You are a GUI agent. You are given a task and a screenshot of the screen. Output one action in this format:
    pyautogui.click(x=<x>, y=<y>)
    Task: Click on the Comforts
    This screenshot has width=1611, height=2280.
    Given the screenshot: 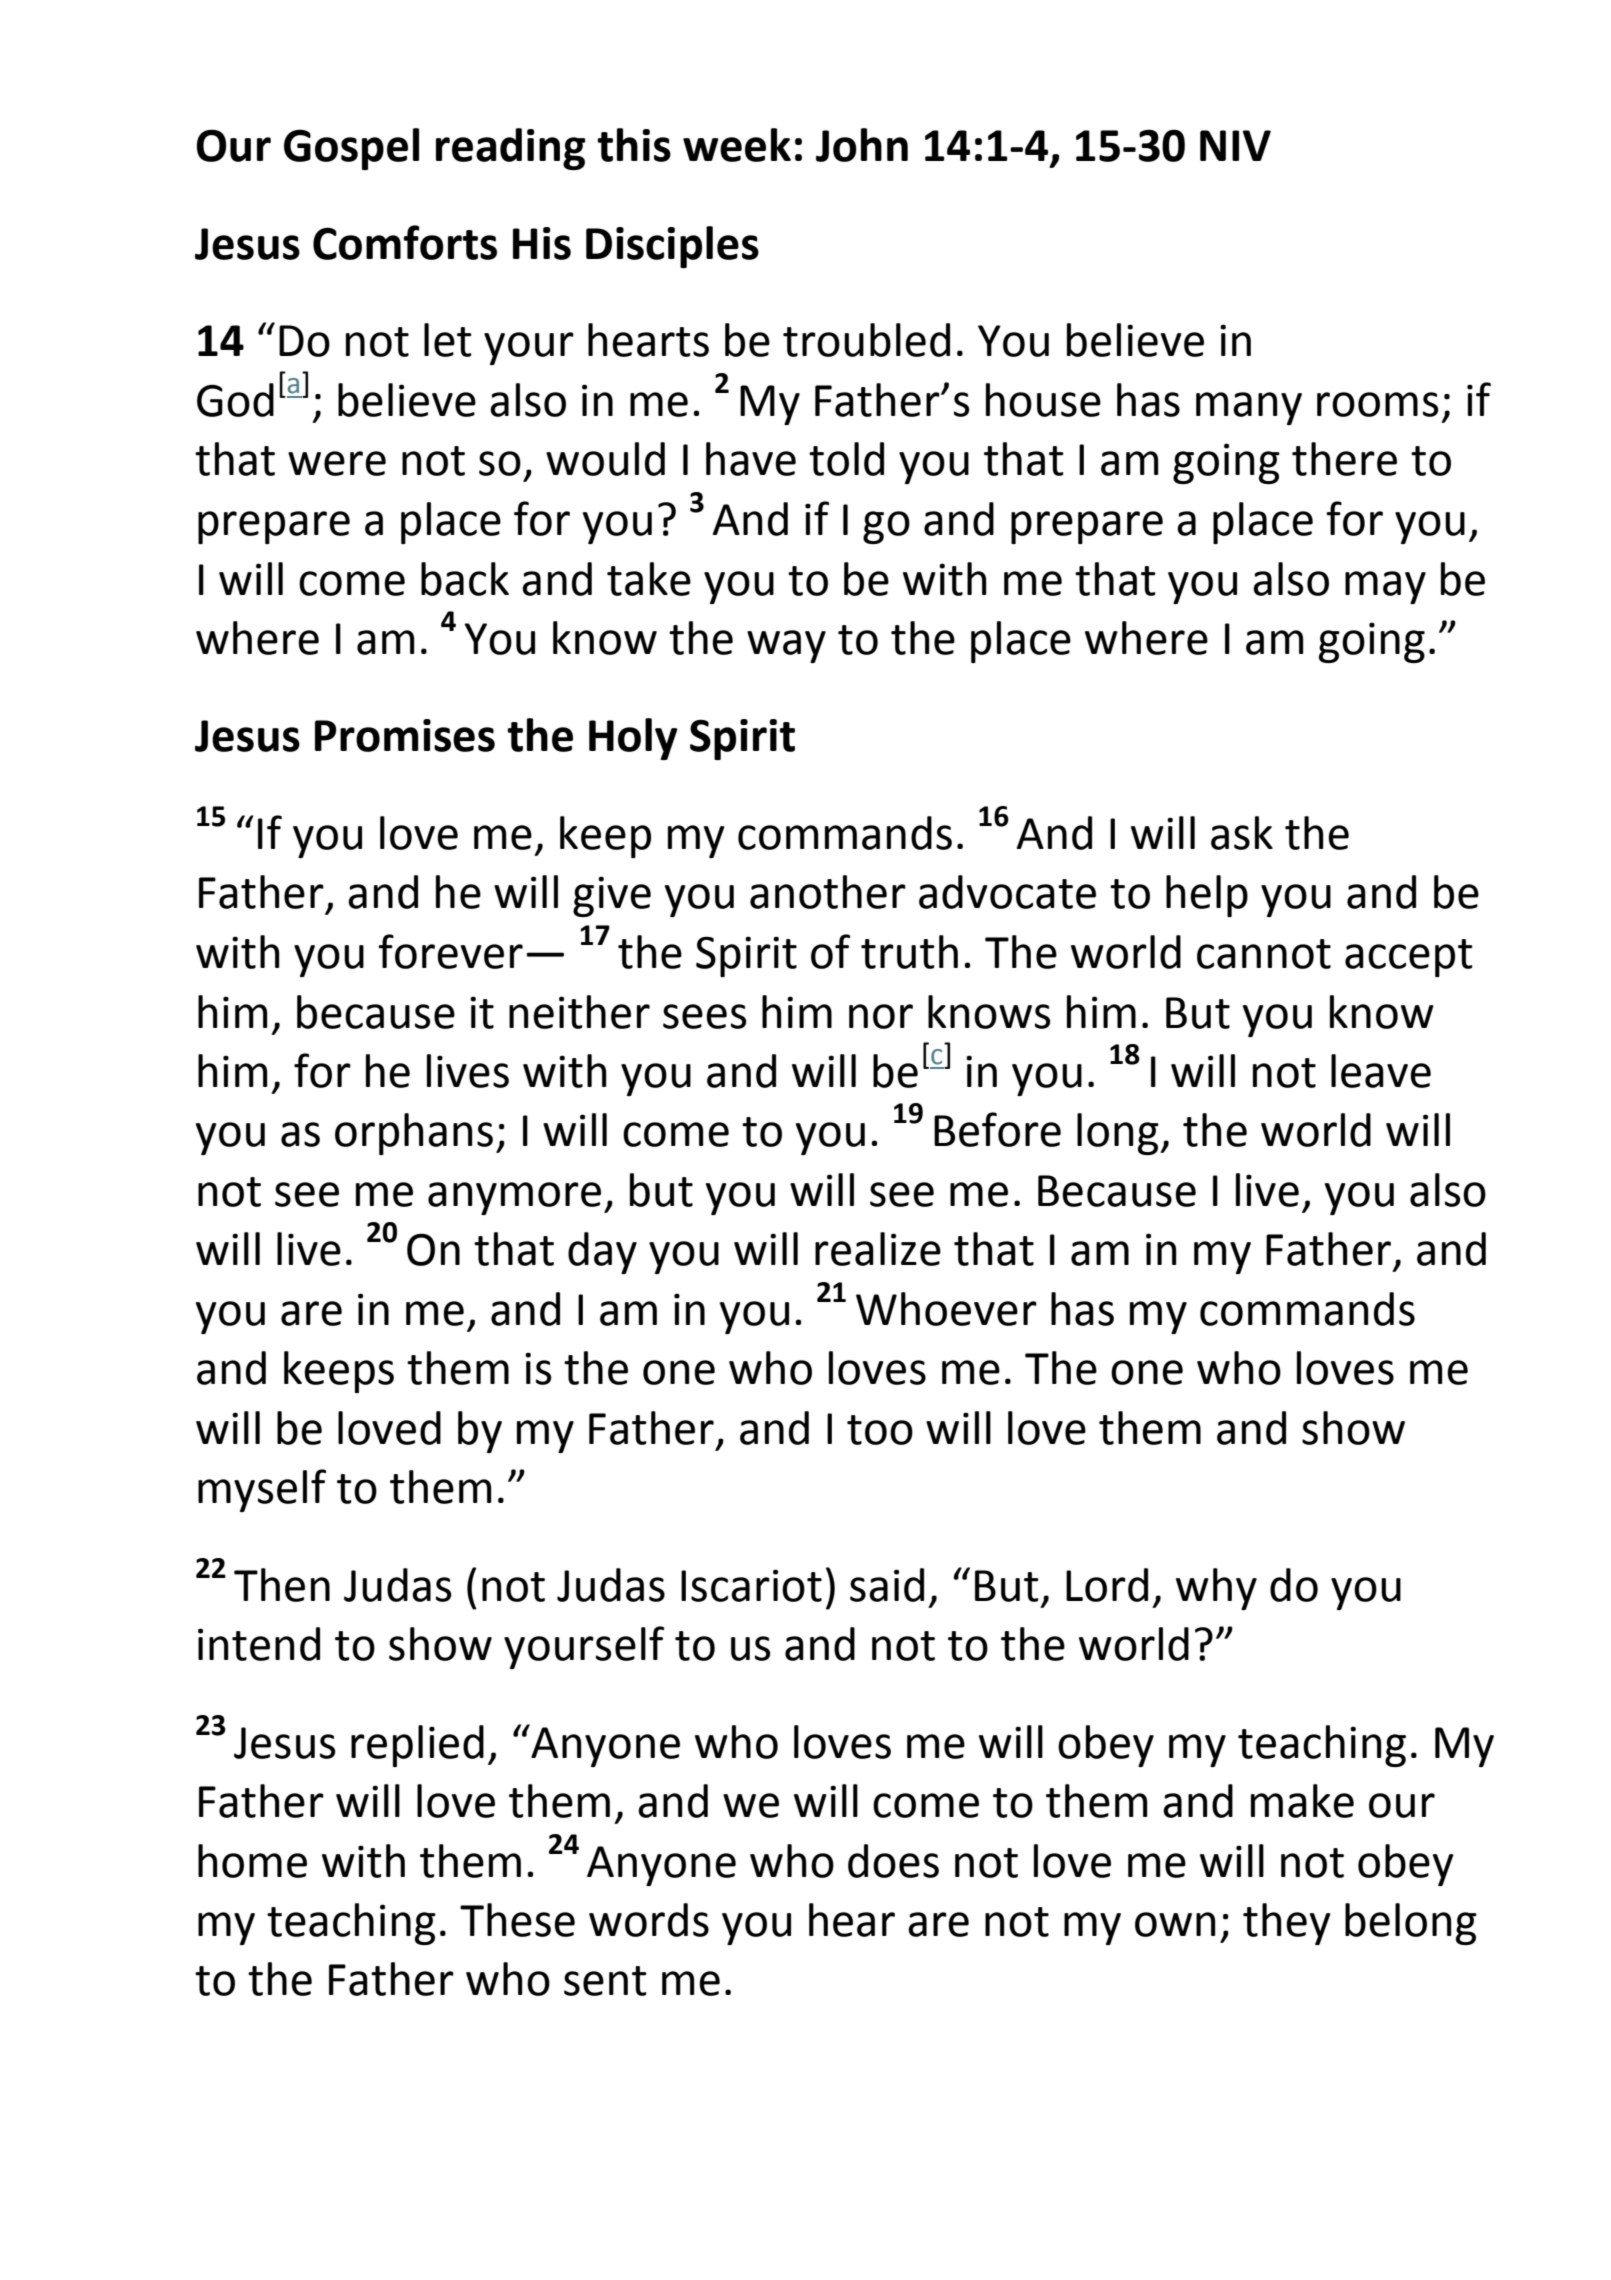 What is the action you would take?
    pyautogui.click(x=405, y=242)
